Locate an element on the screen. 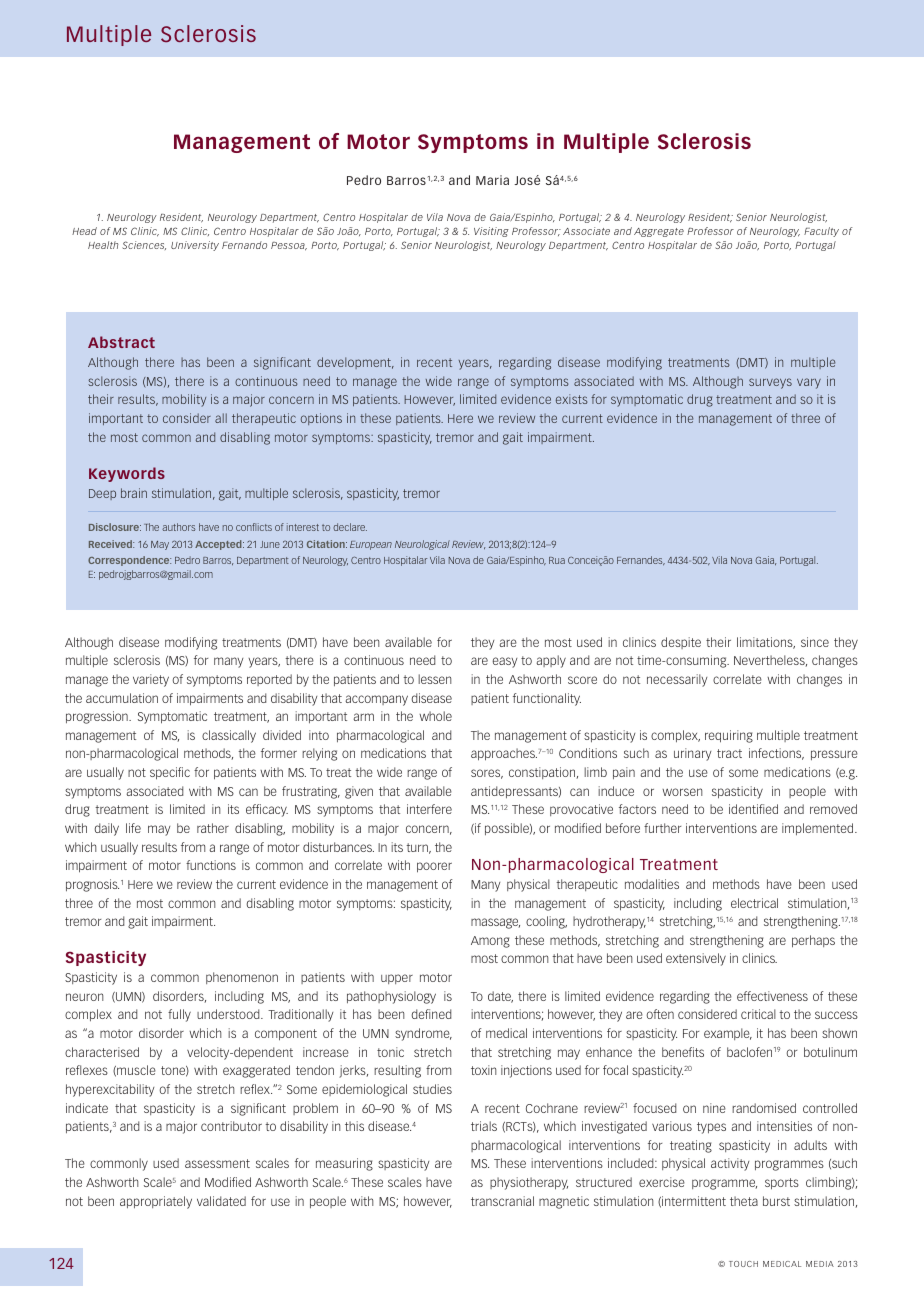  electrical is located at coordinates (754, 903).
